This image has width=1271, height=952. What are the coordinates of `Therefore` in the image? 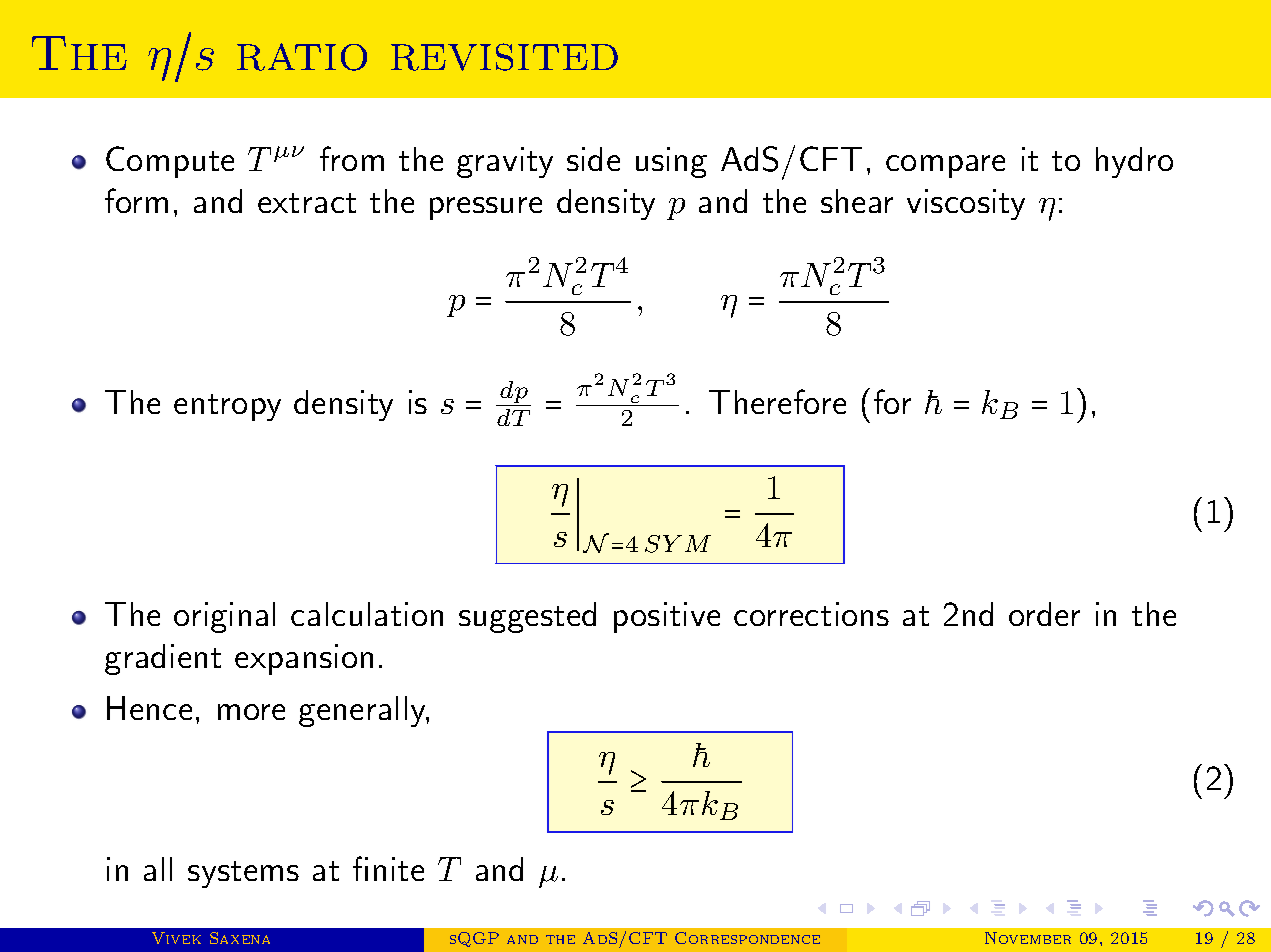 It's located at (777, 401).
